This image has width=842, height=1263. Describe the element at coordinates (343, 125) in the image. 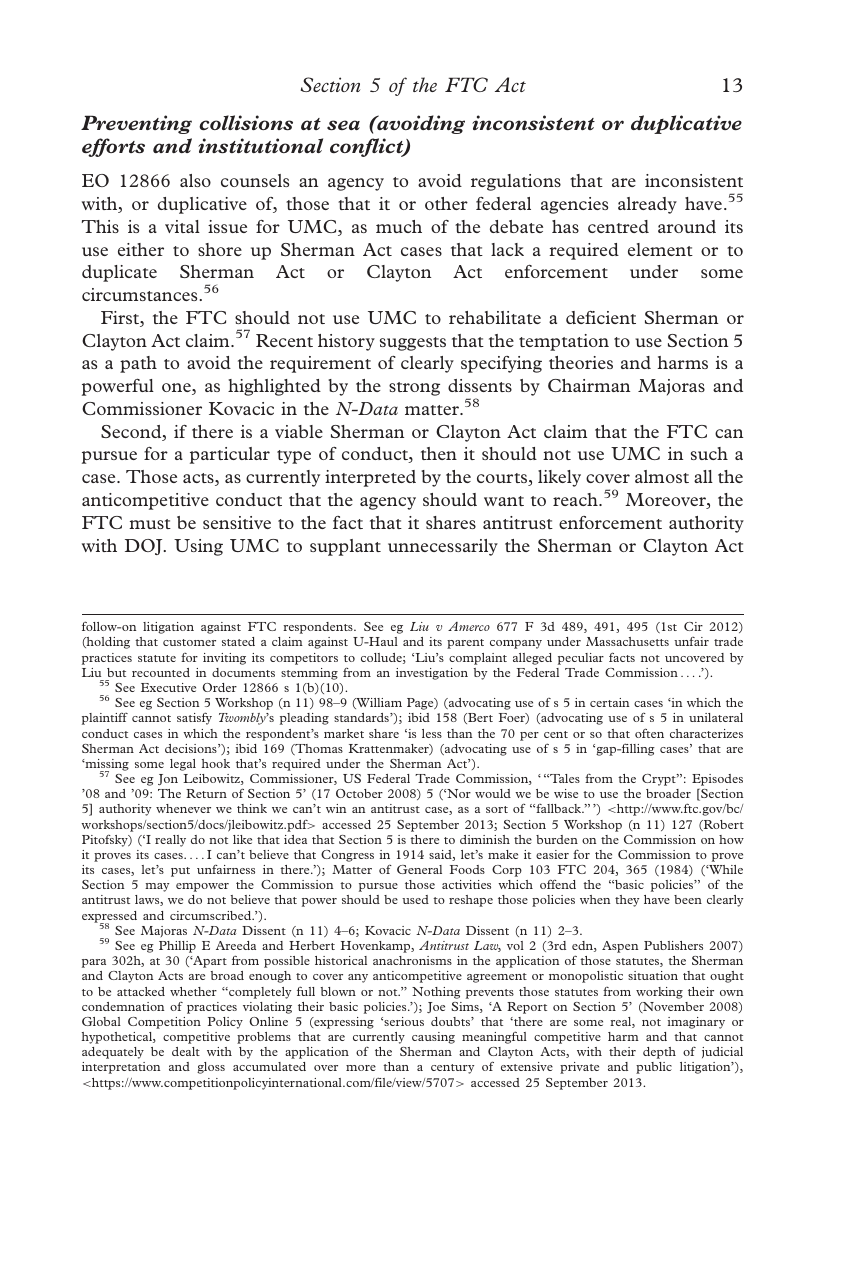

I see `sea` at that location.
